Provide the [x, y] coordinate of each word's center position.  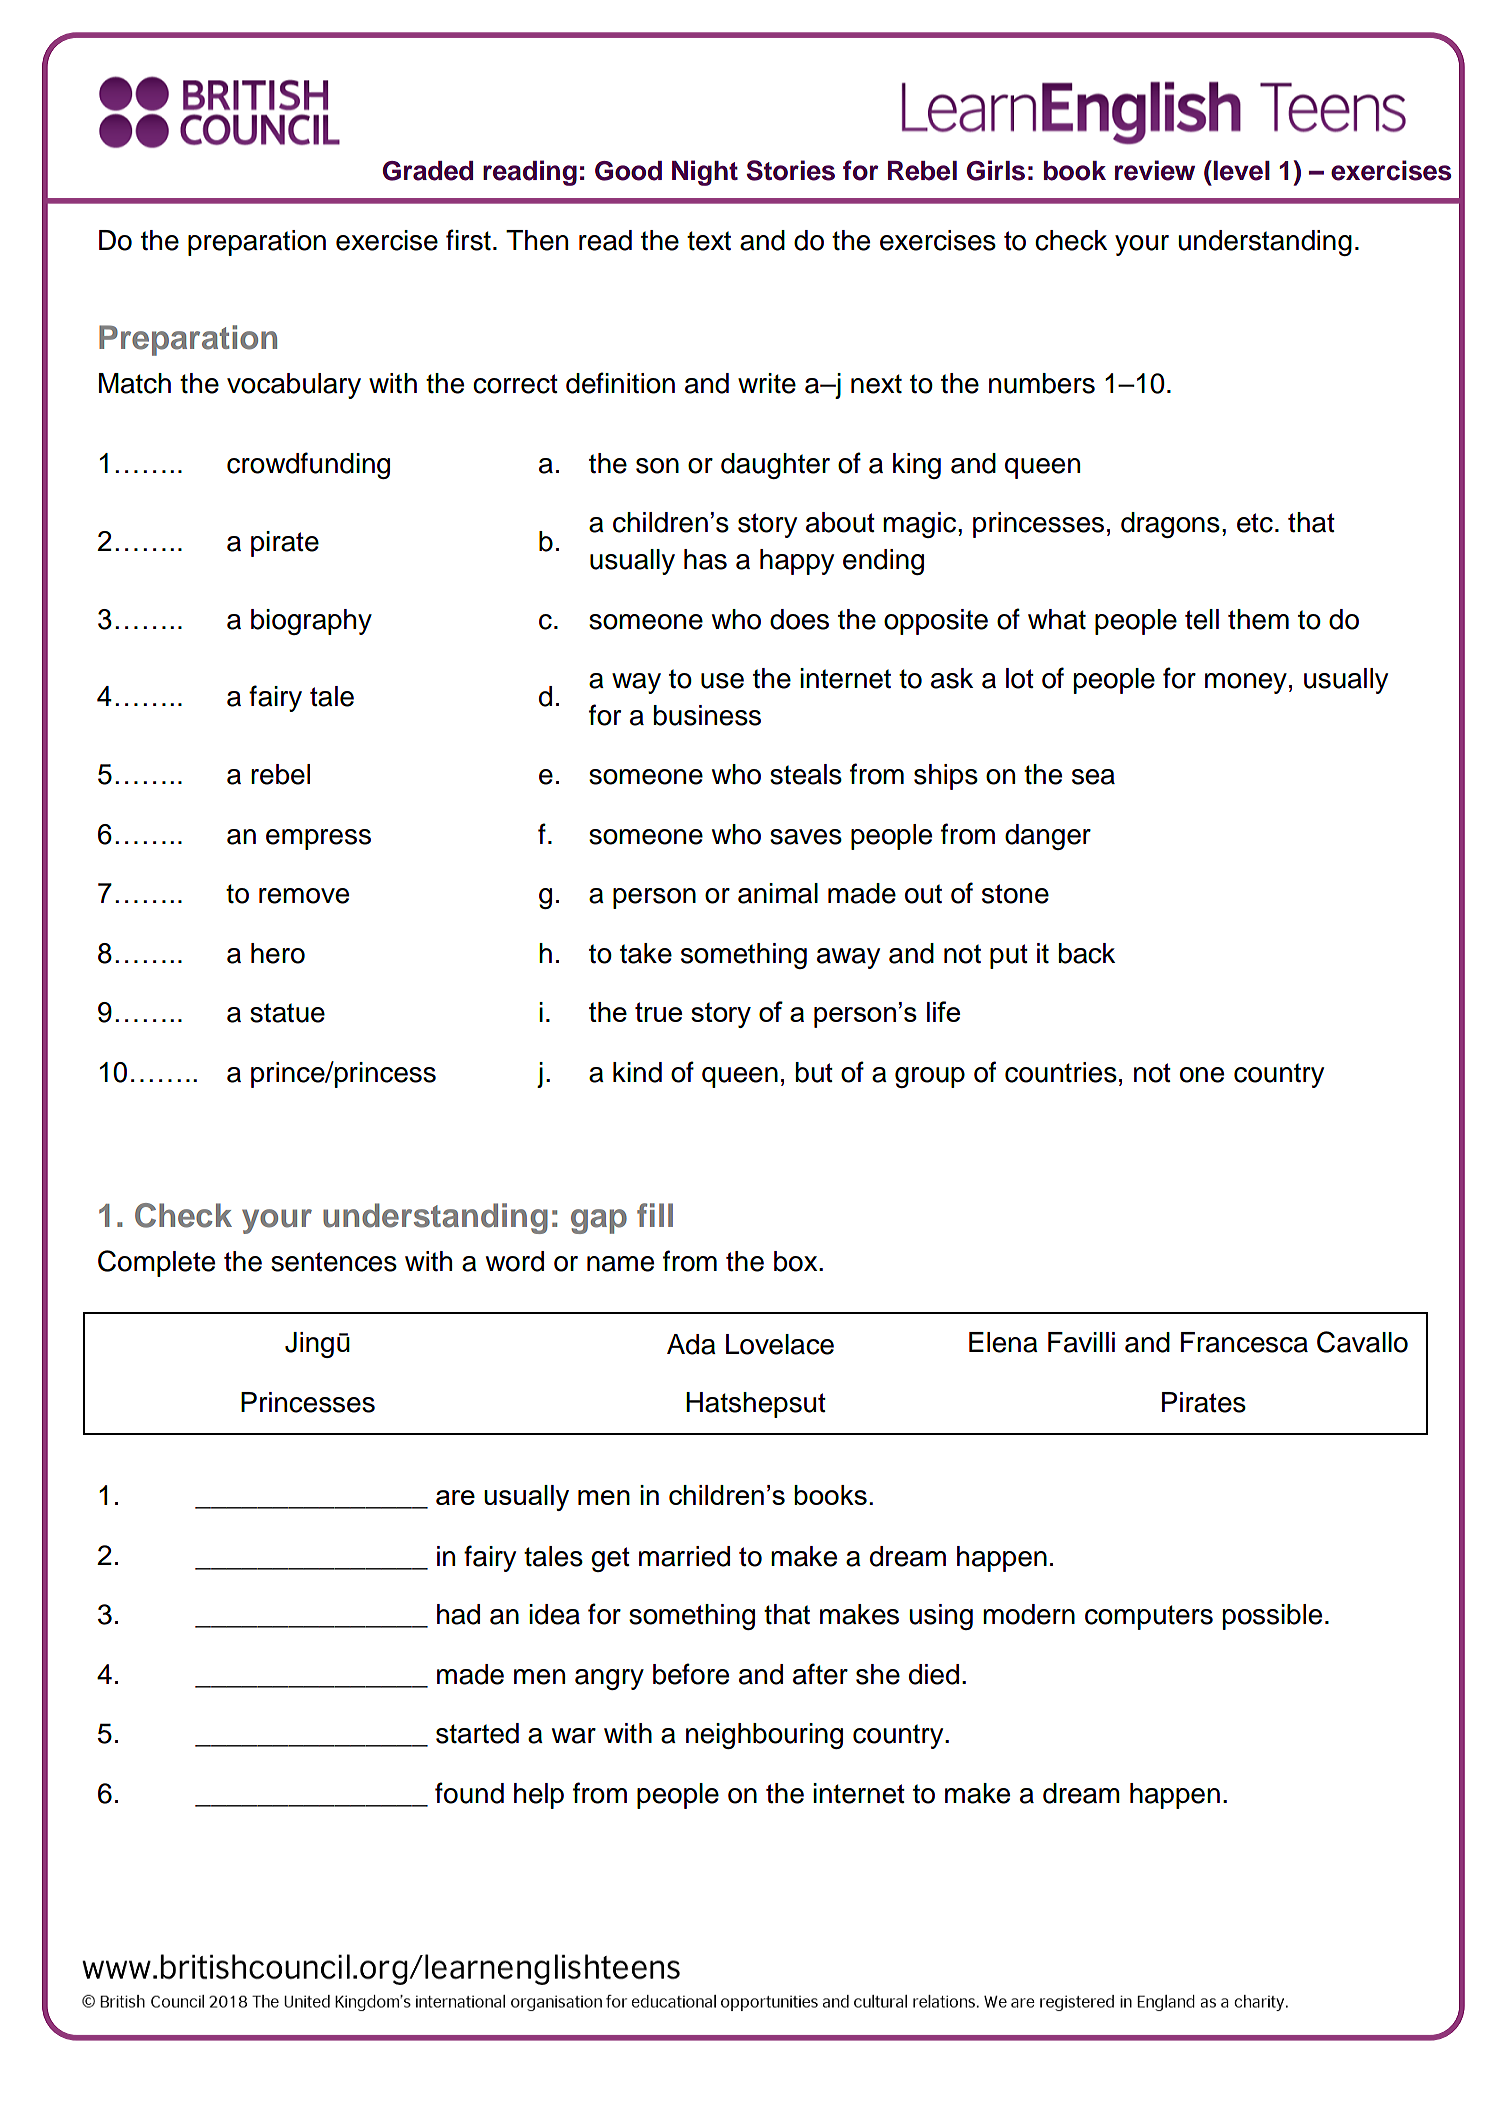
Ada [691, 1344]
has [705, 559]
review [1155, 170]
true [658, 1012]
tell [1202, 619]
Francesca [1244, 1342]
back [1087, 953]
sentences [334, 1262]
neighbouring [764, 1736]
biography [311, 622]
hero [278, 953]
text [709, 241]
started [477, 1733]
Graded [428, 171]
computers [1149, 1617]
